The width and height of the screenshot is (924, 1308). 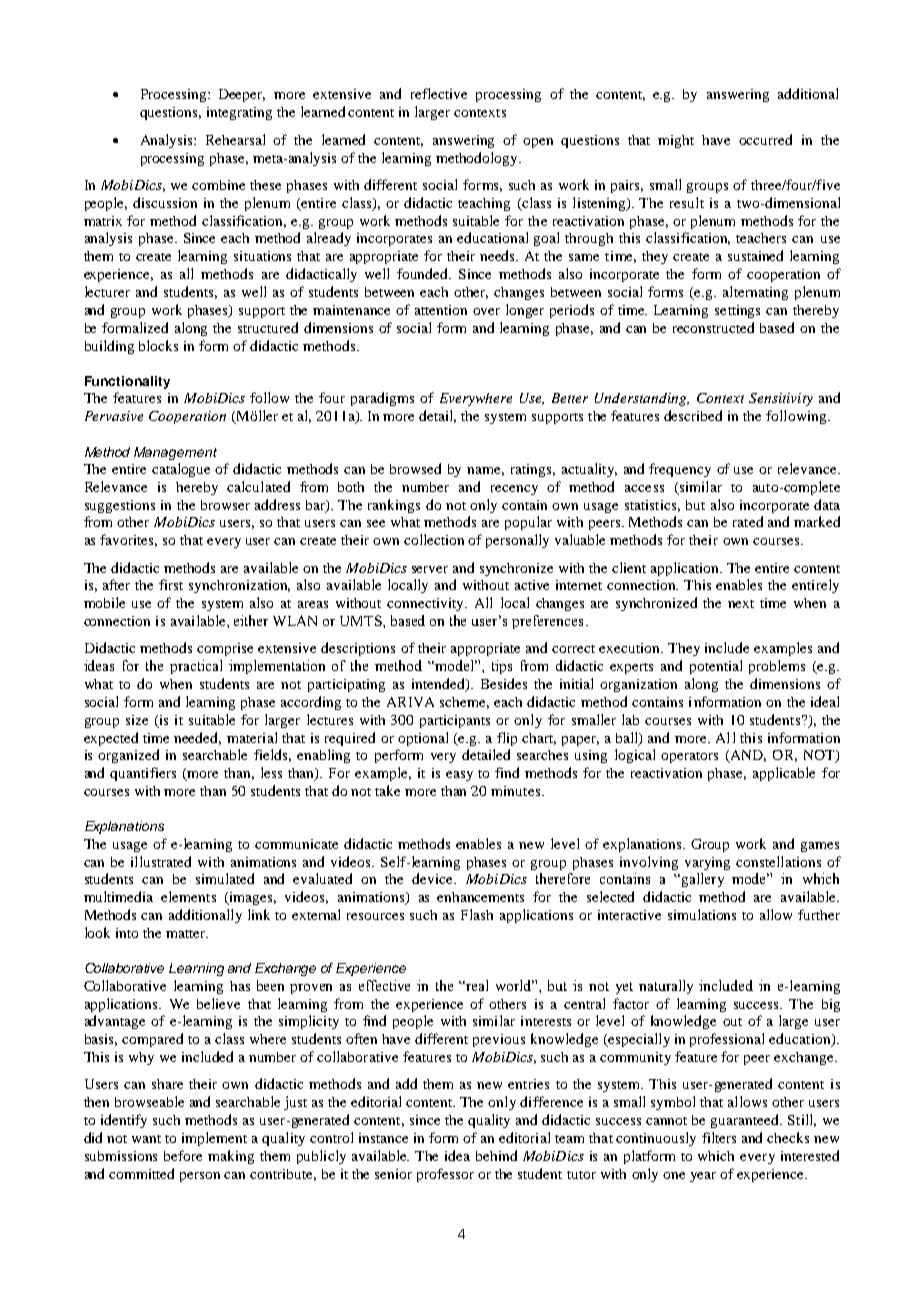 I want to click on filters, so click(x=719, y=1137).
